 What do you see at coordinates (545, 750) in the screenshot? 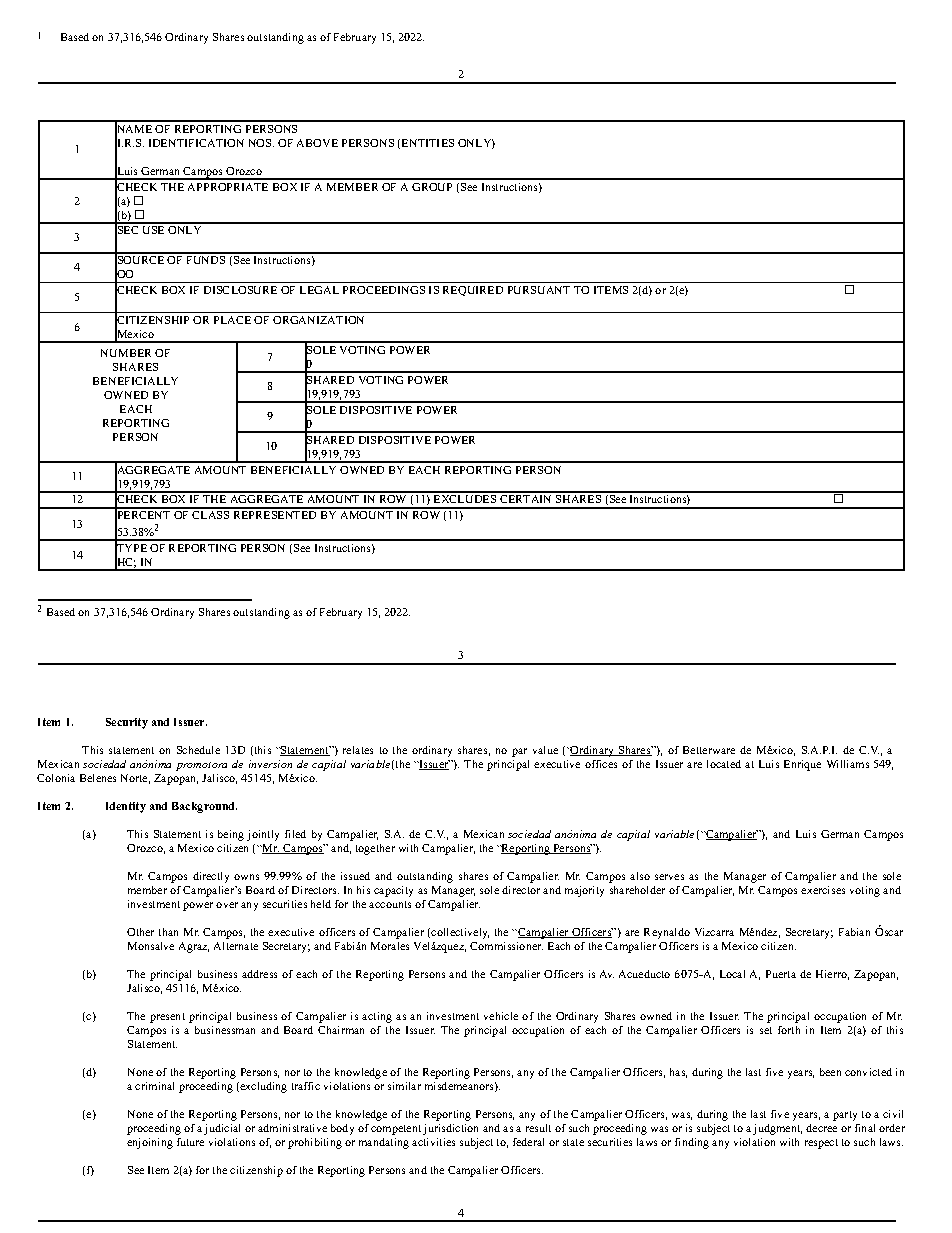
I see `value` at bounding box center [545, 750].
